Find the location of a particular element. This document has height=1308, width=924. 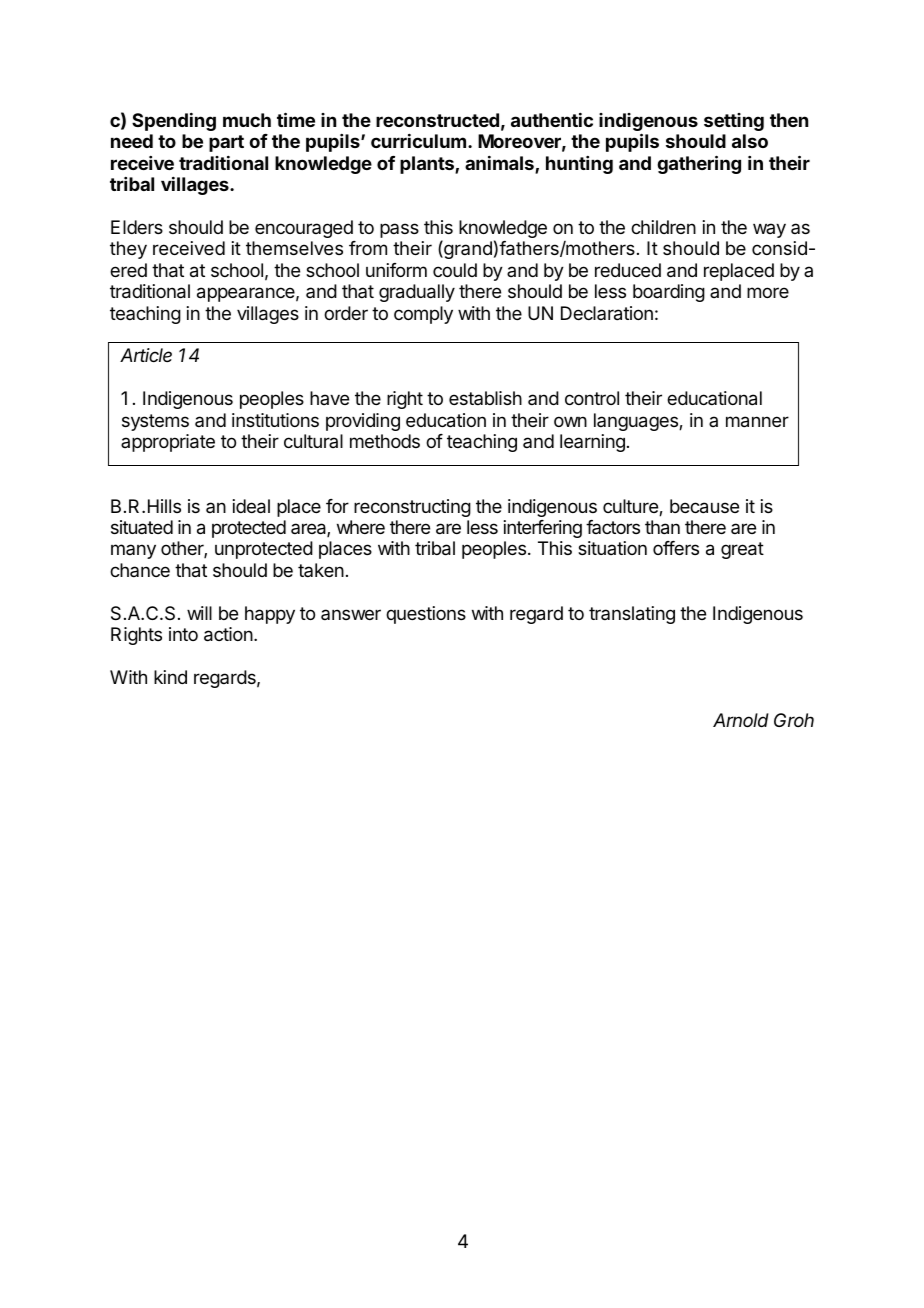

questions is located at coordinates (426, 615).
